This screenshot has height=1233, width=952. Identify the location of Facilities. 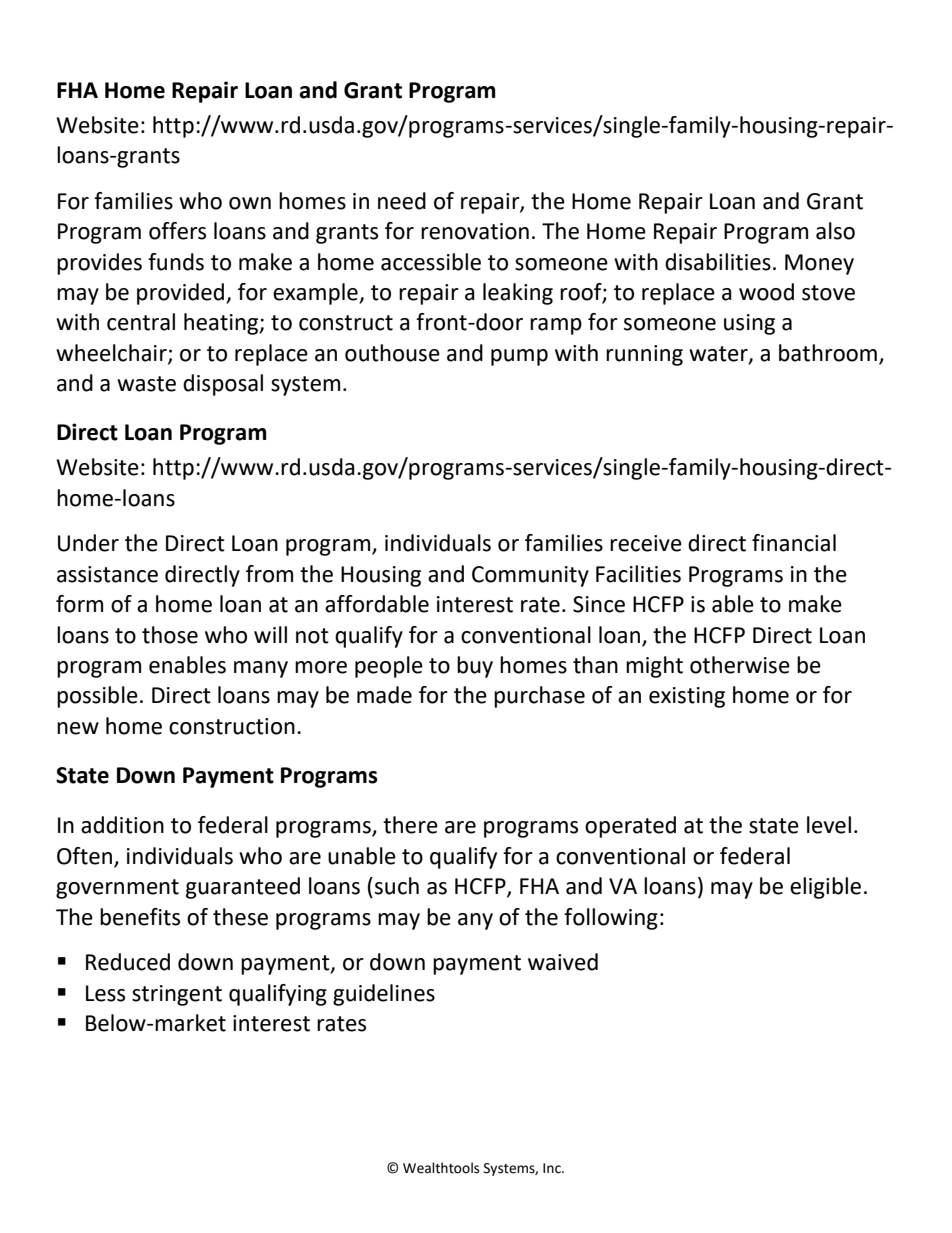
(638, 574).
